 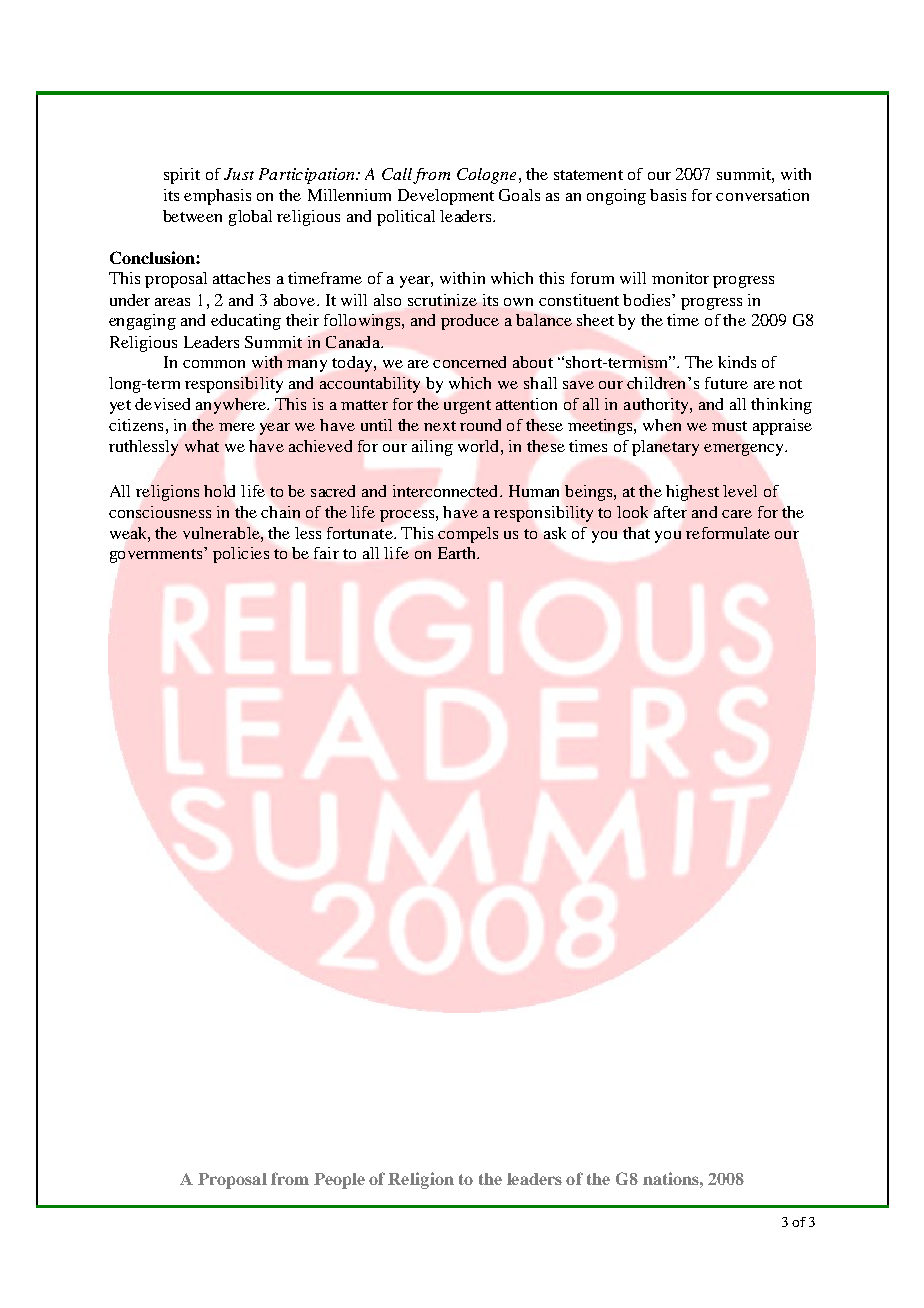 What do you see at coordinates (458, 553) in the screenshot?
I see `Earth` at bounding box center [458, 553].
